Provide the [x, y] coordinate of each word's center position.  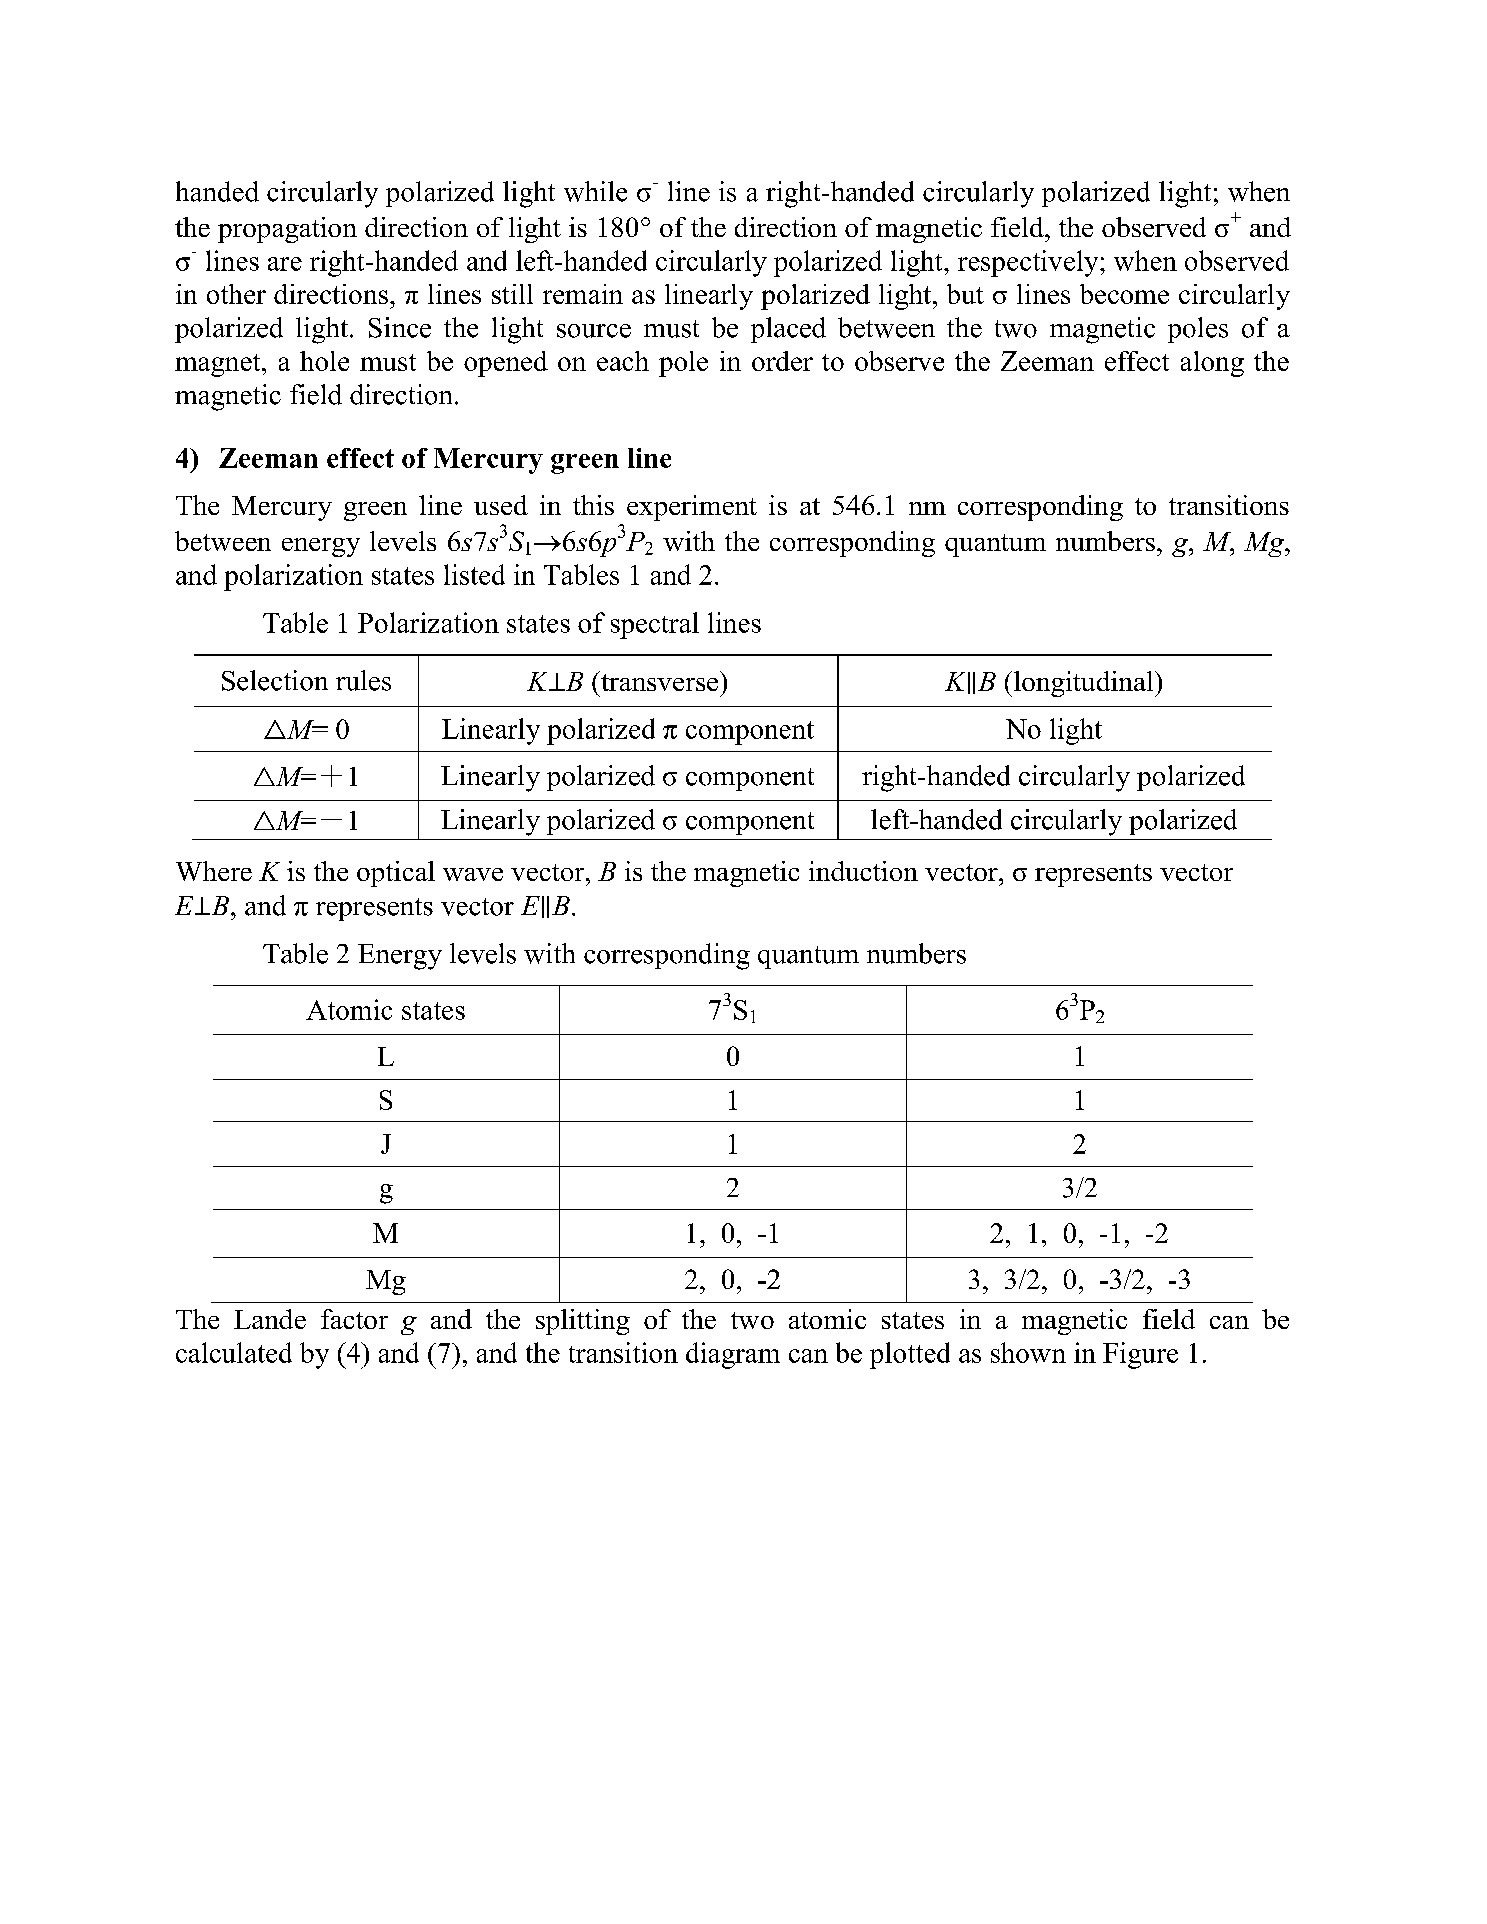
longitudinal [1085, 684]
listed [474, 574]
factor [354, 1319]
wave [473, 874]
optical [396, 874]
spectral [655, 625]
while [595, 191]
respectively [1029, 263]
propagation [287, 230]
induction [863, 871]
